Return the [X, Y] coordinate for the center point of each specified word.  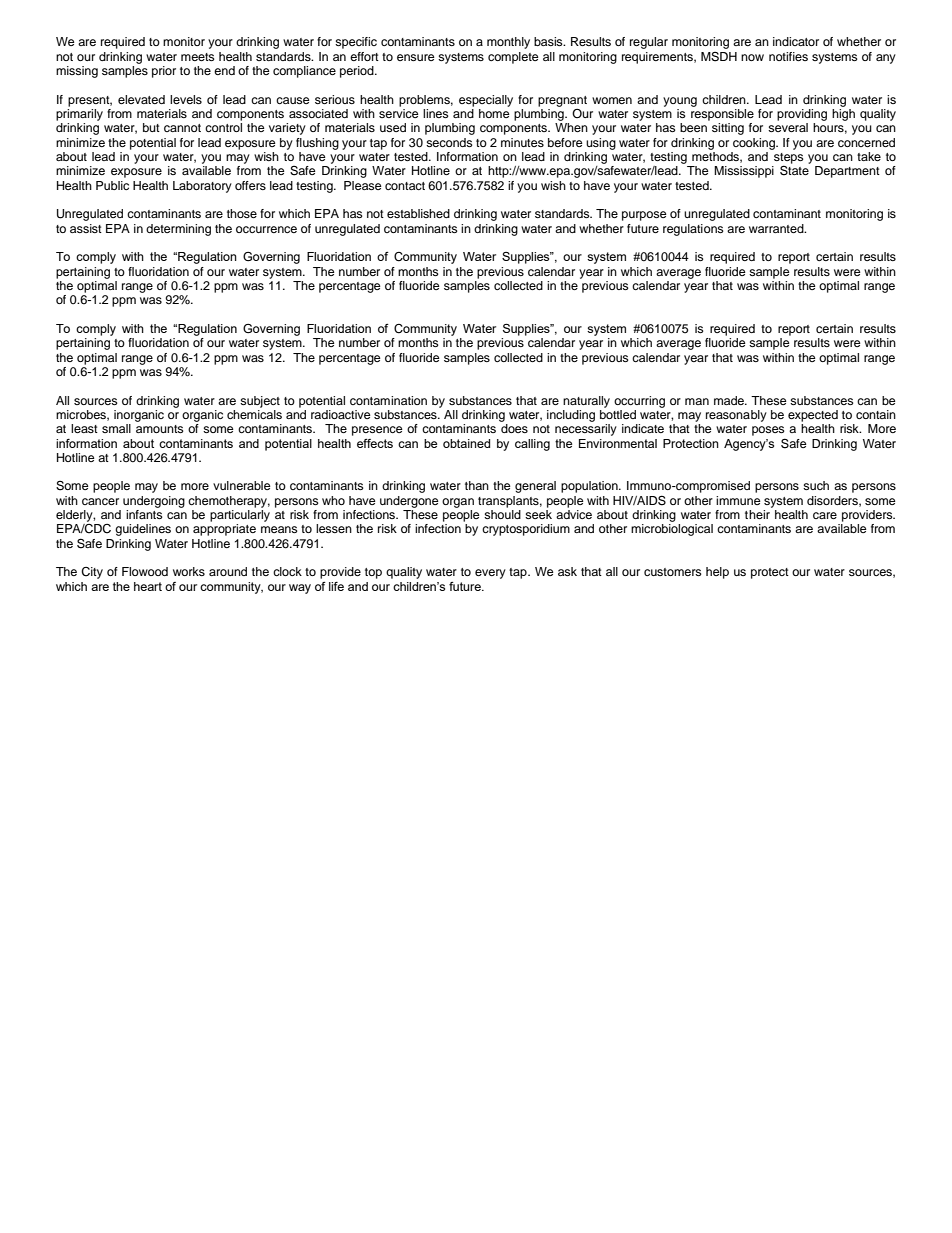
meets [198, 57]
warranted [777, 228]
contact [405, 186]
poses [768, 431]
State [794, 170]
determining [178, 230]
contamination [388, 400]
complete [513, 58]
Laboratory [202, 187]
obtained [466, 443]
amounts [160, 429]
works [189, 571]
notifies [788, 56]
